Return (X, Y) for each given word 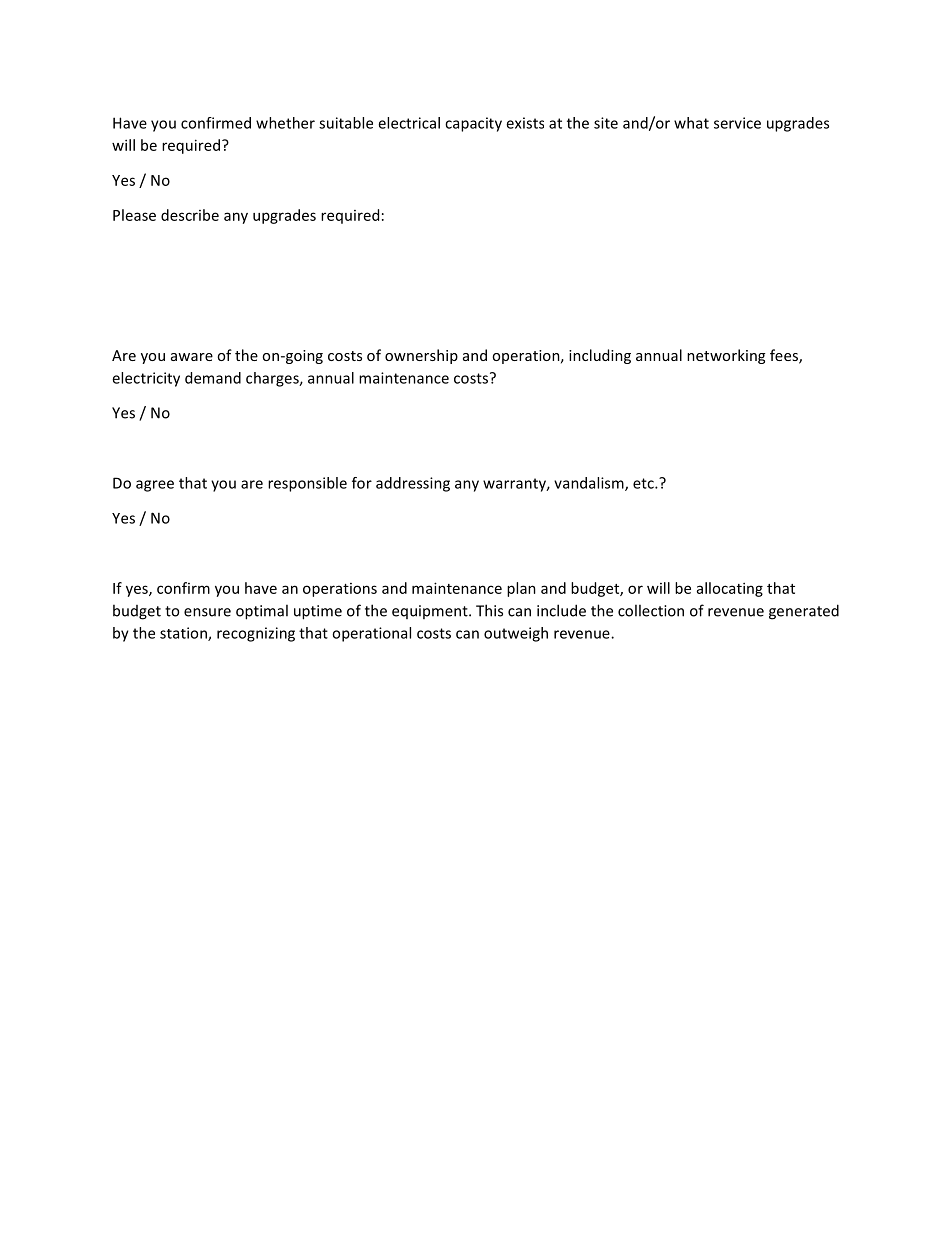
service (737, 123)
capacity (473, 124)
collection (651, 610)
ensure (207, 612)
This (489, 610)
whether (285, 123)
